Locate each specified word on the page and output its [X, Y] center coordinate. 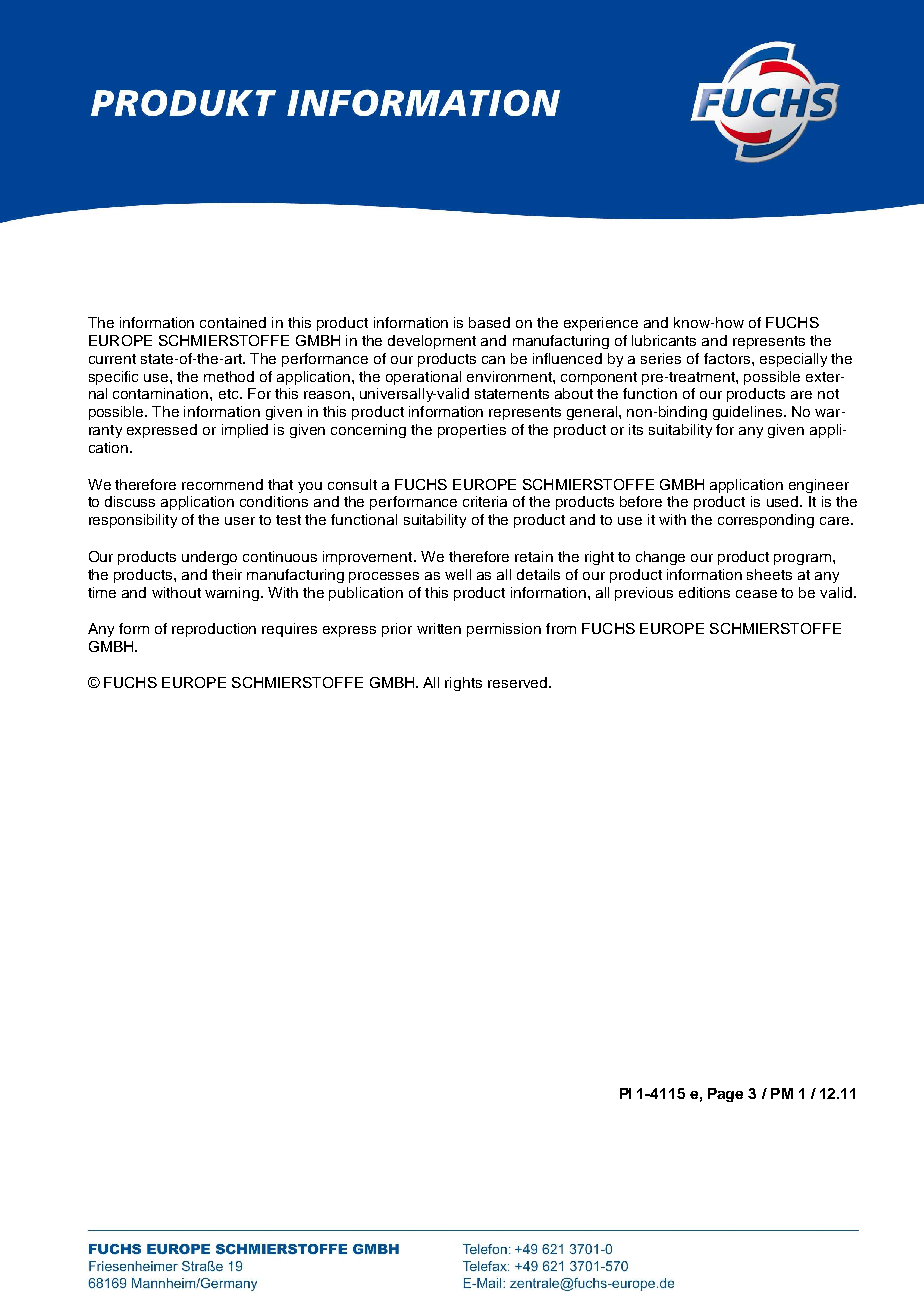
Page [725, 1095]
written [439, 628]
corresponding [766, 521]
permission [504, 630]
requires [289, 630]
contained [233, 322]
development [432, 342]
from [561, 628]
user [240, 521]
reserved [519, 682]
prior [397, 630]
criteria [485, 501]
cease [756, 594]
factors [728, 358]
